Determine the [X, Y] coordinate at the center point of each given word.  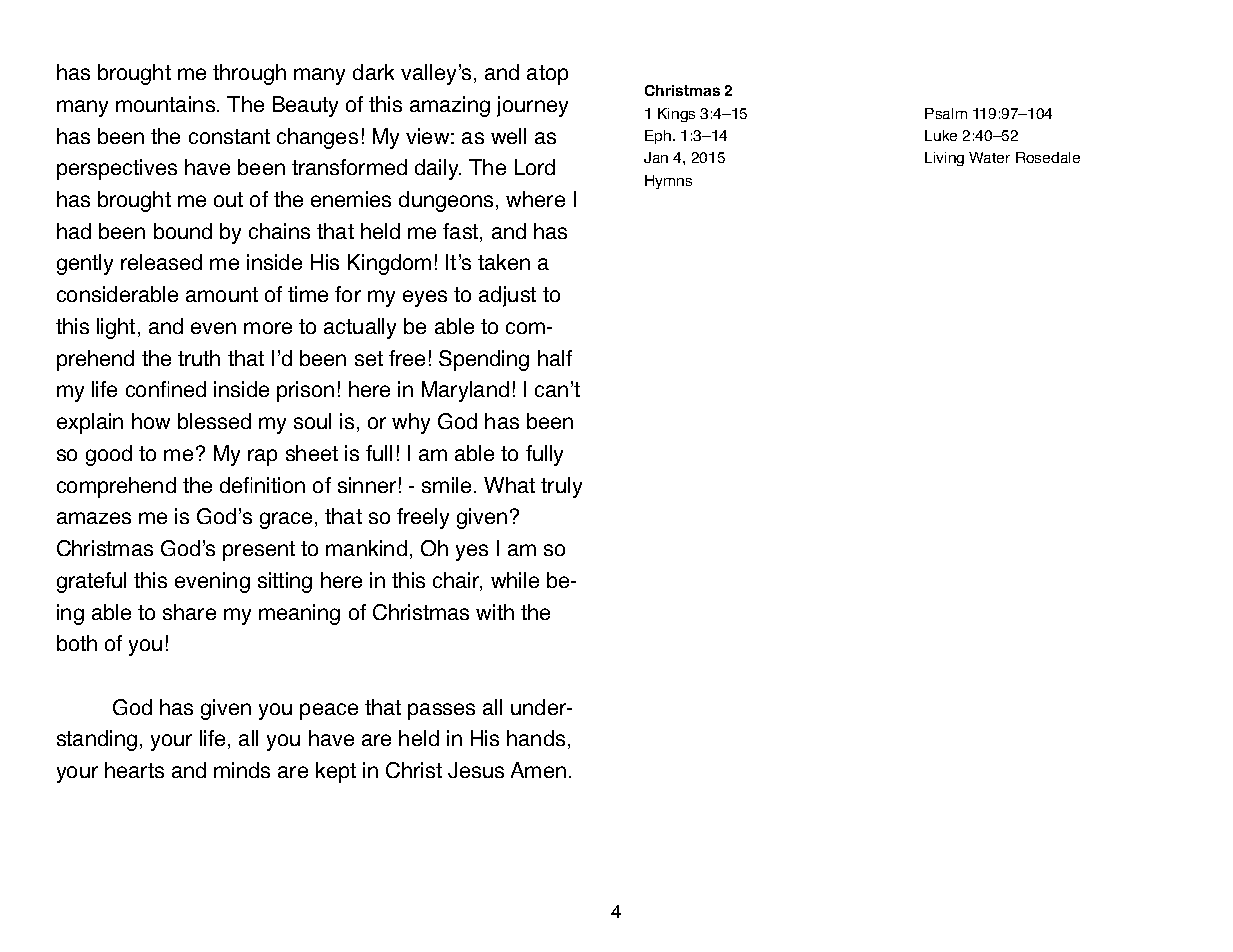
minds [242, 770]
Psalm [946, 113]
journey [532, 106]
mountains [167, 104]
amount [222, 294]
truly [561, 487]
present [259, 551]
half [555, 358]
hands [536, 738]
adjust [507, 296]
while [515, 580]
